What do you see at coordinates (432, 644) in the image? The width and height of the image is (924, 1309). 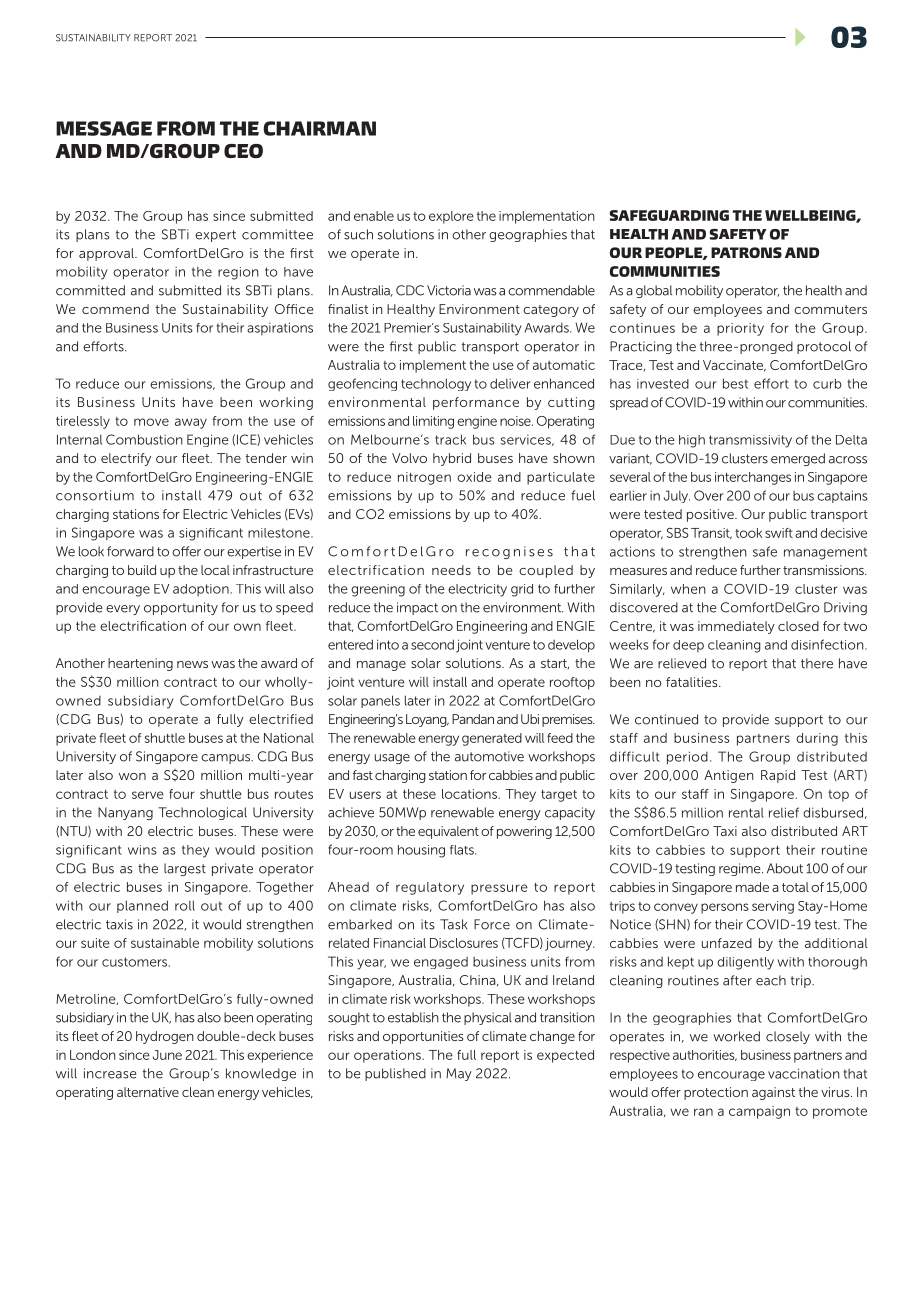 I see `second` at bounding box center [432, 644].
